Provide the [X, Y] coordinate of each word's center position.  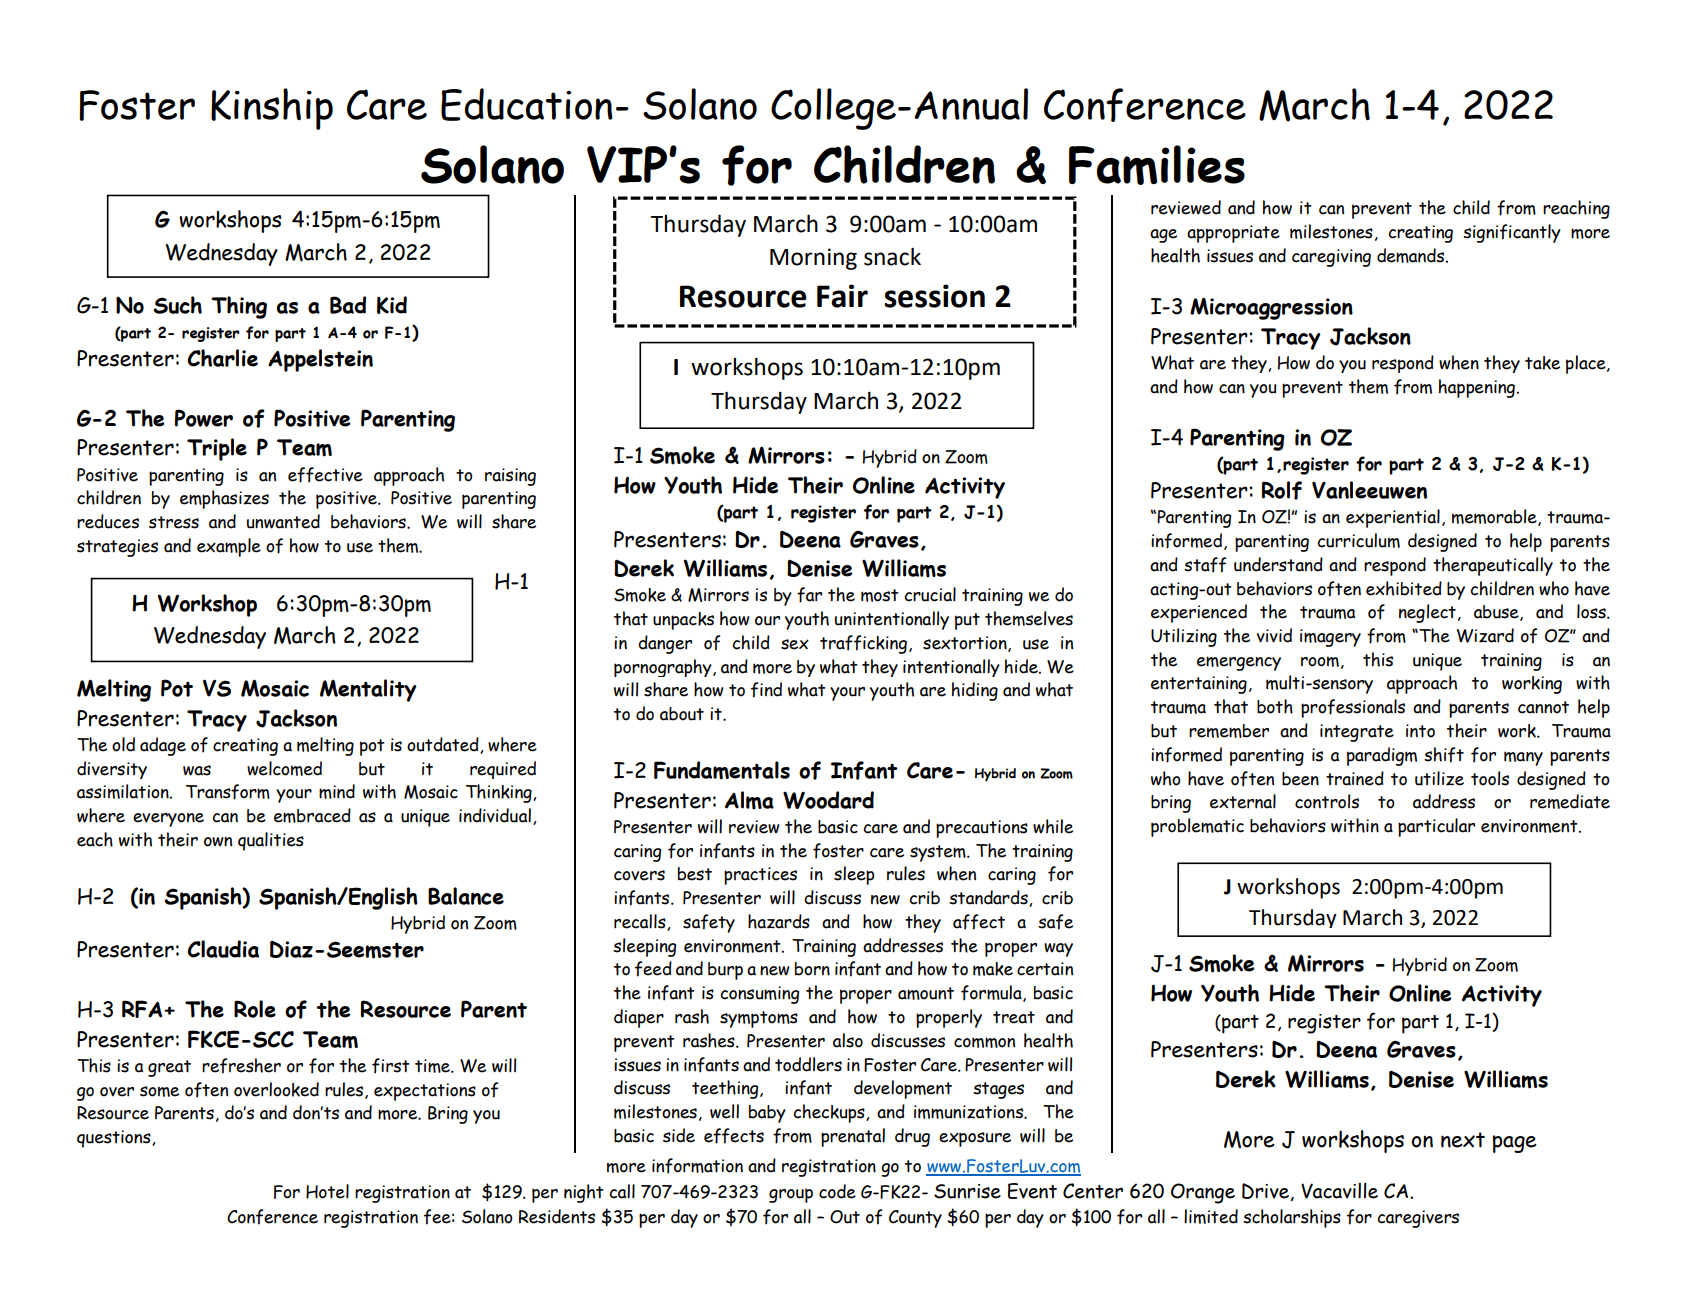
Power [204, 418]
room [1320, 661]
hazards [779, 921]
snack [892, 257]
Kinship [272, 109]
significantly [1512, 233]
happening [1477, 388]
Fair [842, 296]
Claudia [223, 949]
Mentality [368, 690]
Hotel [327, 1191]
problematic [1197, 827]
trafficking [863, 644]
